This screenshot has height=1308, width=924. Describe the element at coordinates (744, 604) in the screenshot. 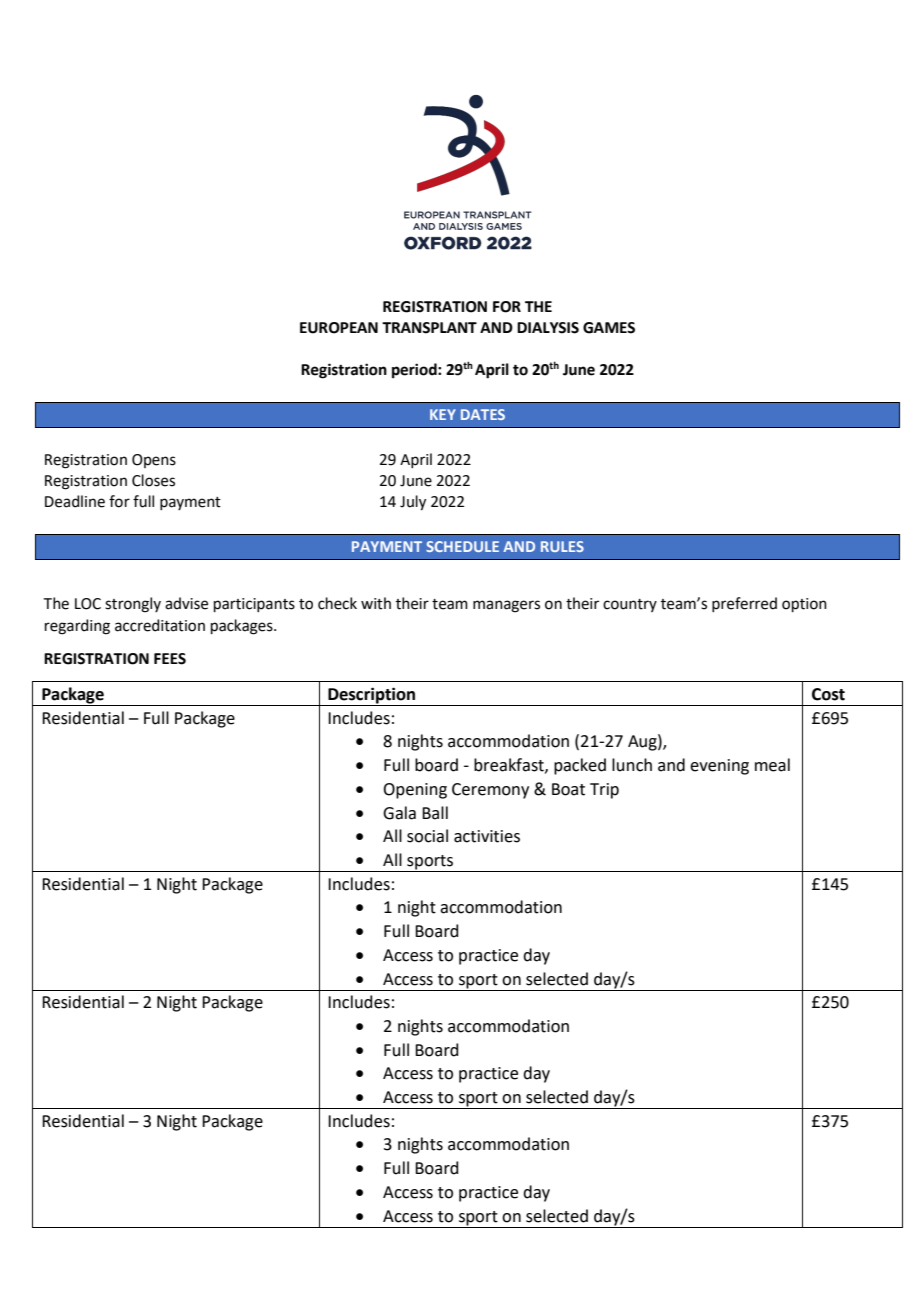

I see `preferred` at that location.
